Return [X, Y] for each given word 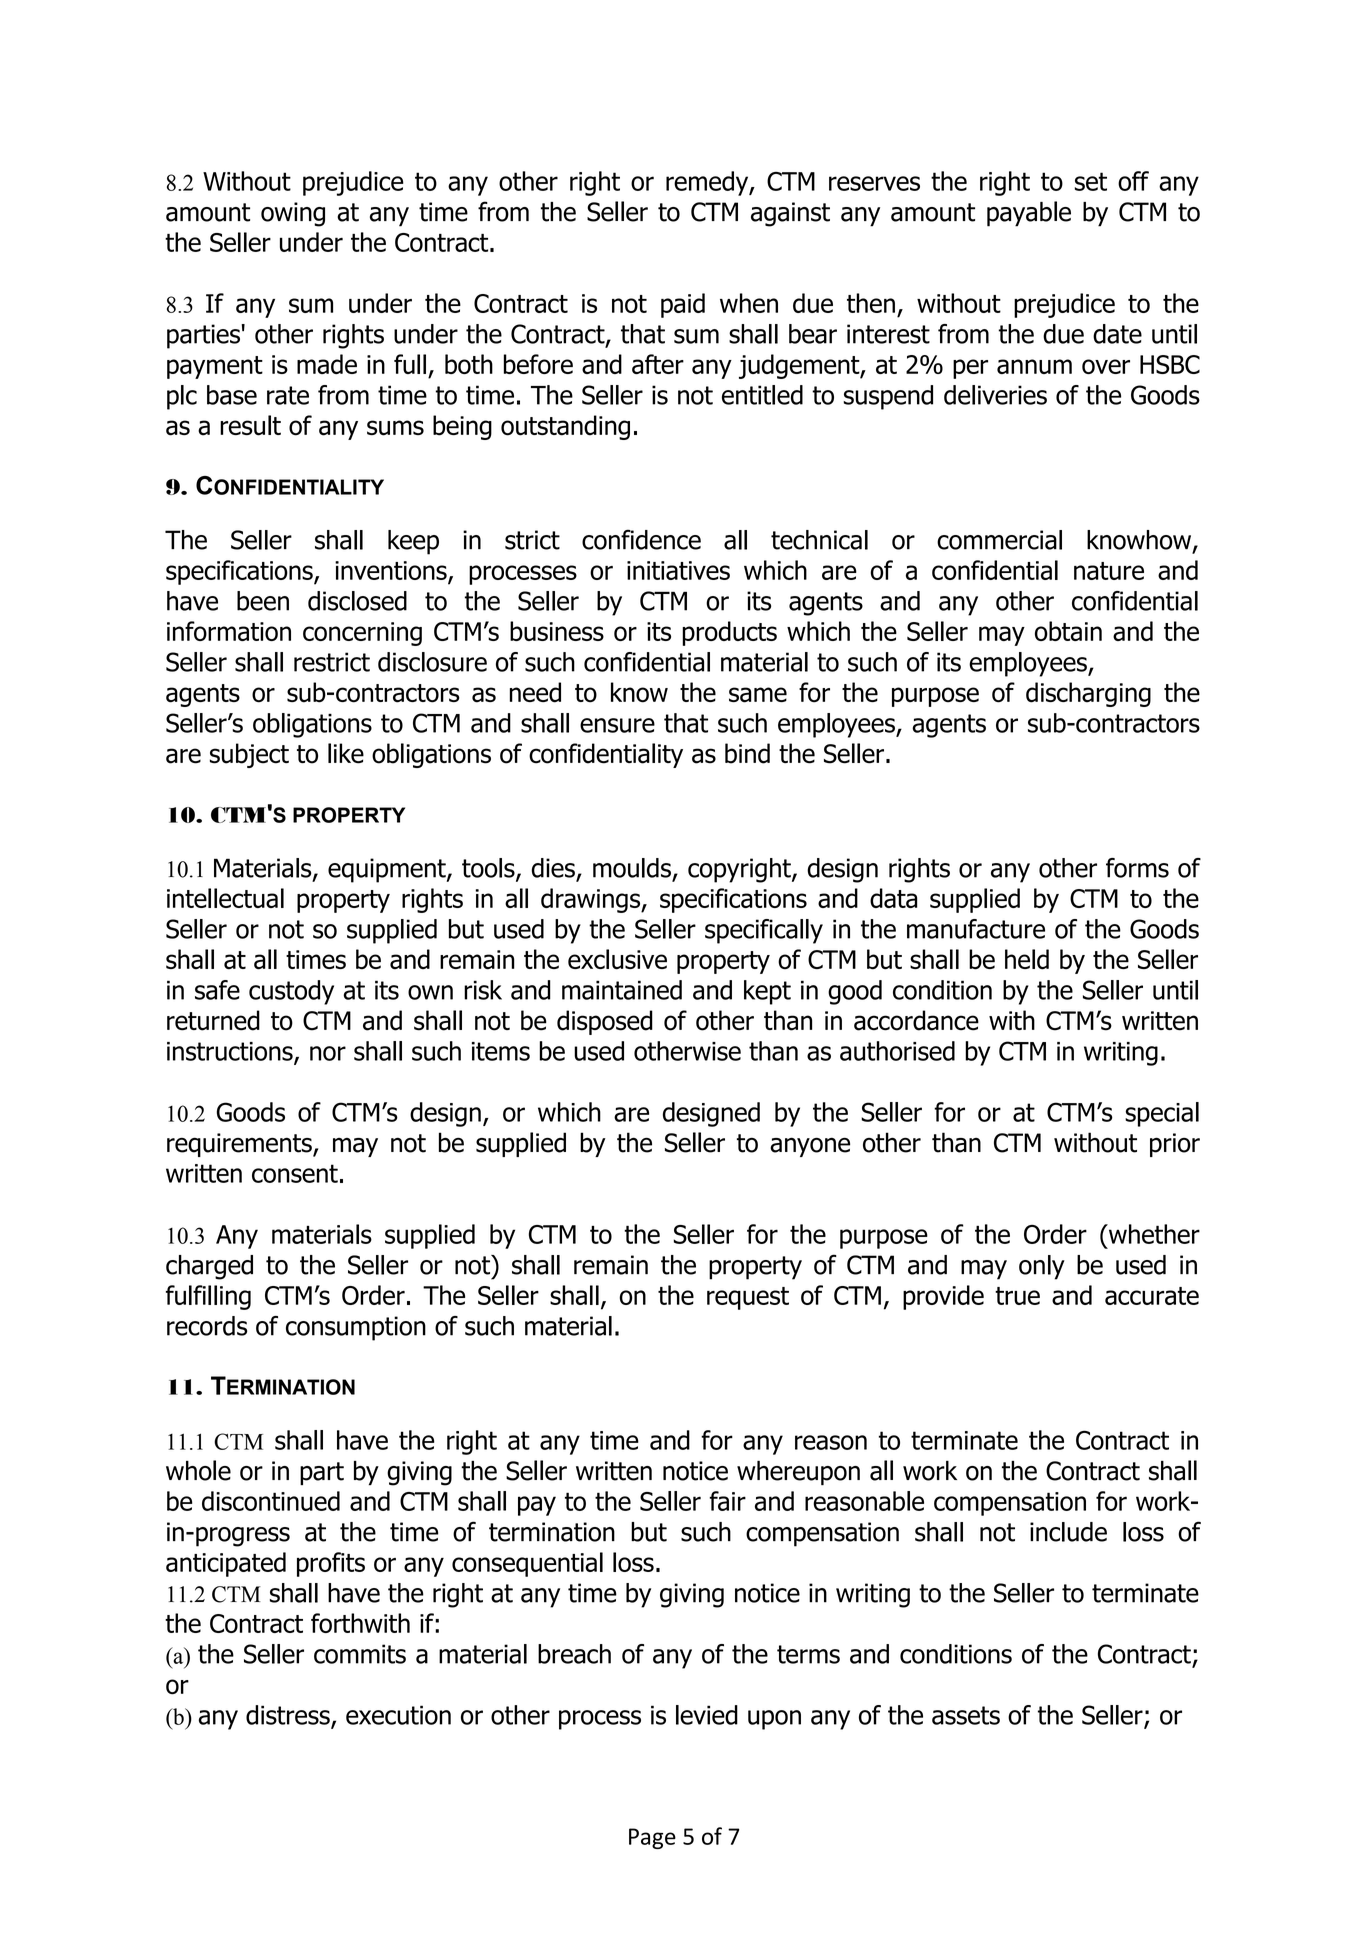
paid [683, 305]
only [1042, 1267]
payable [1029, 214]
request [748, 1298]
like [346, 753]
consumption [356, 1328]
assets [966, 1715]
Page [652, 1838]
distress [289, 1716]
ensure [617, 725]
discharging [1088, 694]
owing [293, 214]
